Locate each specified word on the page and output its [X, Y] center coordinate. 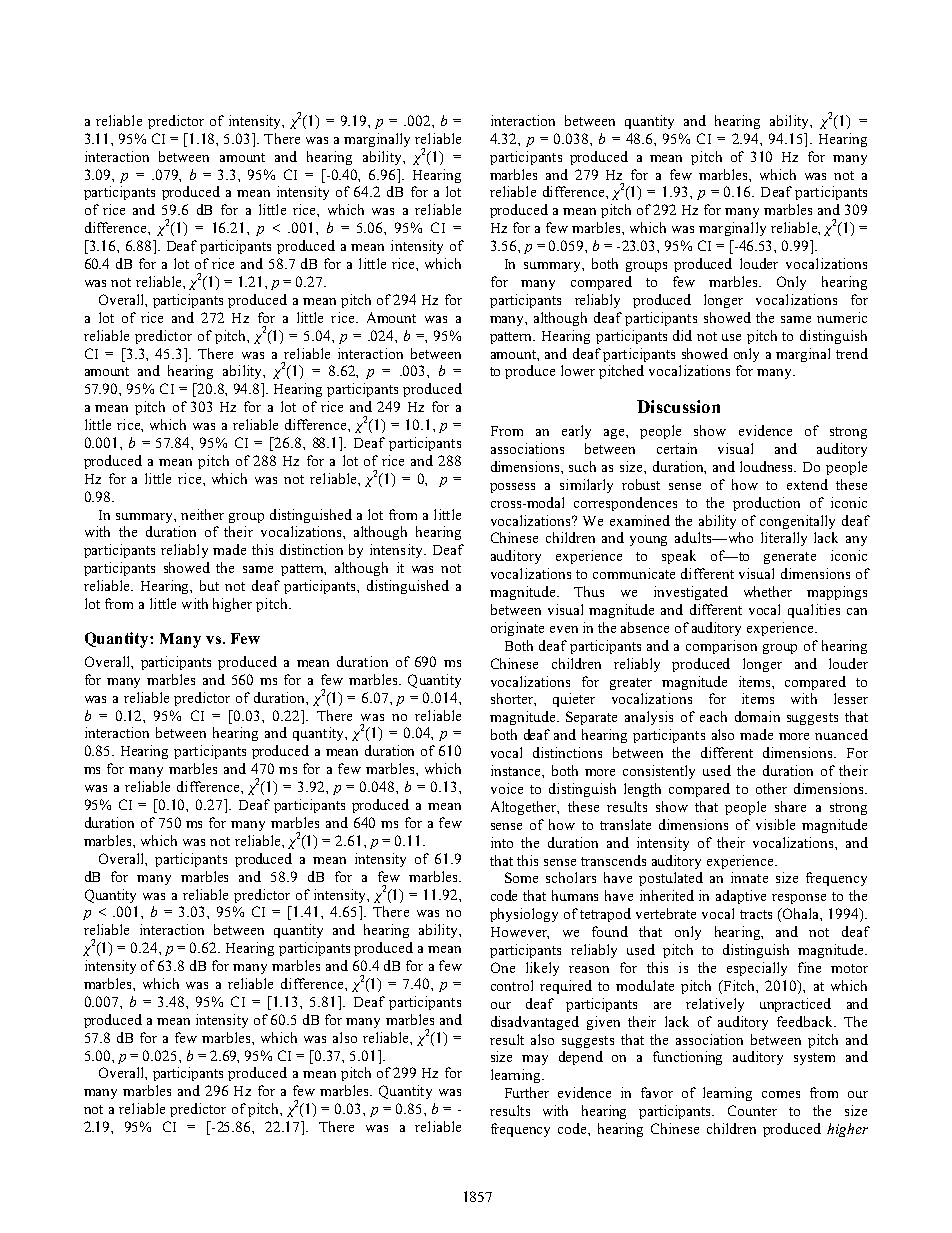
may [535, 1060]
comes [781, 1094]
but [209, 585]
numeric [842, 317]
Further [527, 1092]
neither [202, 514]
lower [578, 370]
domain [757, 716]
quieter [574, 700]
